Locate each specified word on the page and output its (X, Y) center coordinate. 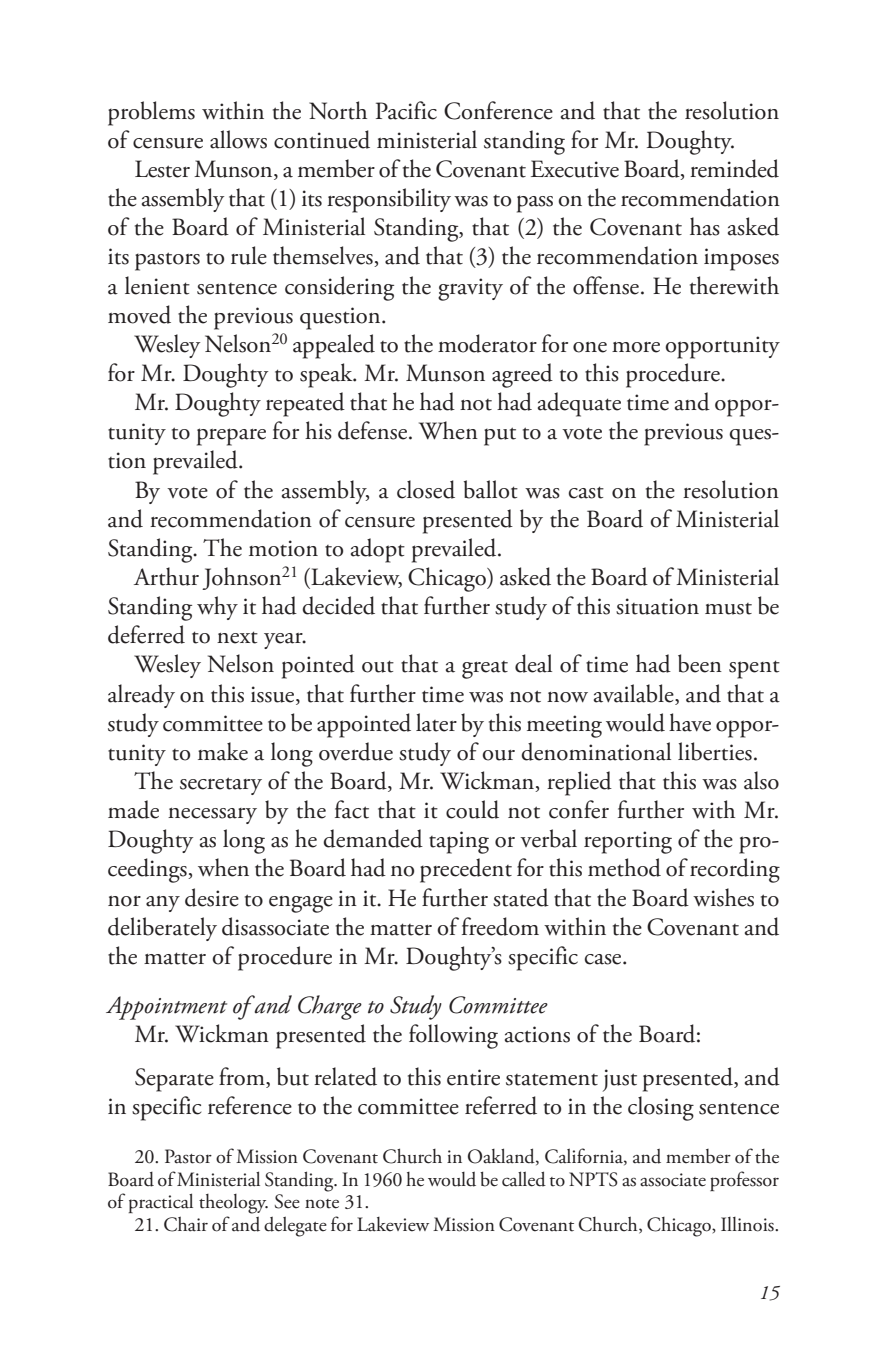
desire (212, 897)
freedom (500, 926)
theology (233, 1204)
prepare (231, 437)
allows (238, 139)
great (485, 670)
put (500, 436)
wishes (723, 897)
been (700, 663)
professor (744, 1181)
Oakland (502, 1156)
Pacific (406, 110)
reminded (734, 168)
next (237, 637)
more (636, 347)
